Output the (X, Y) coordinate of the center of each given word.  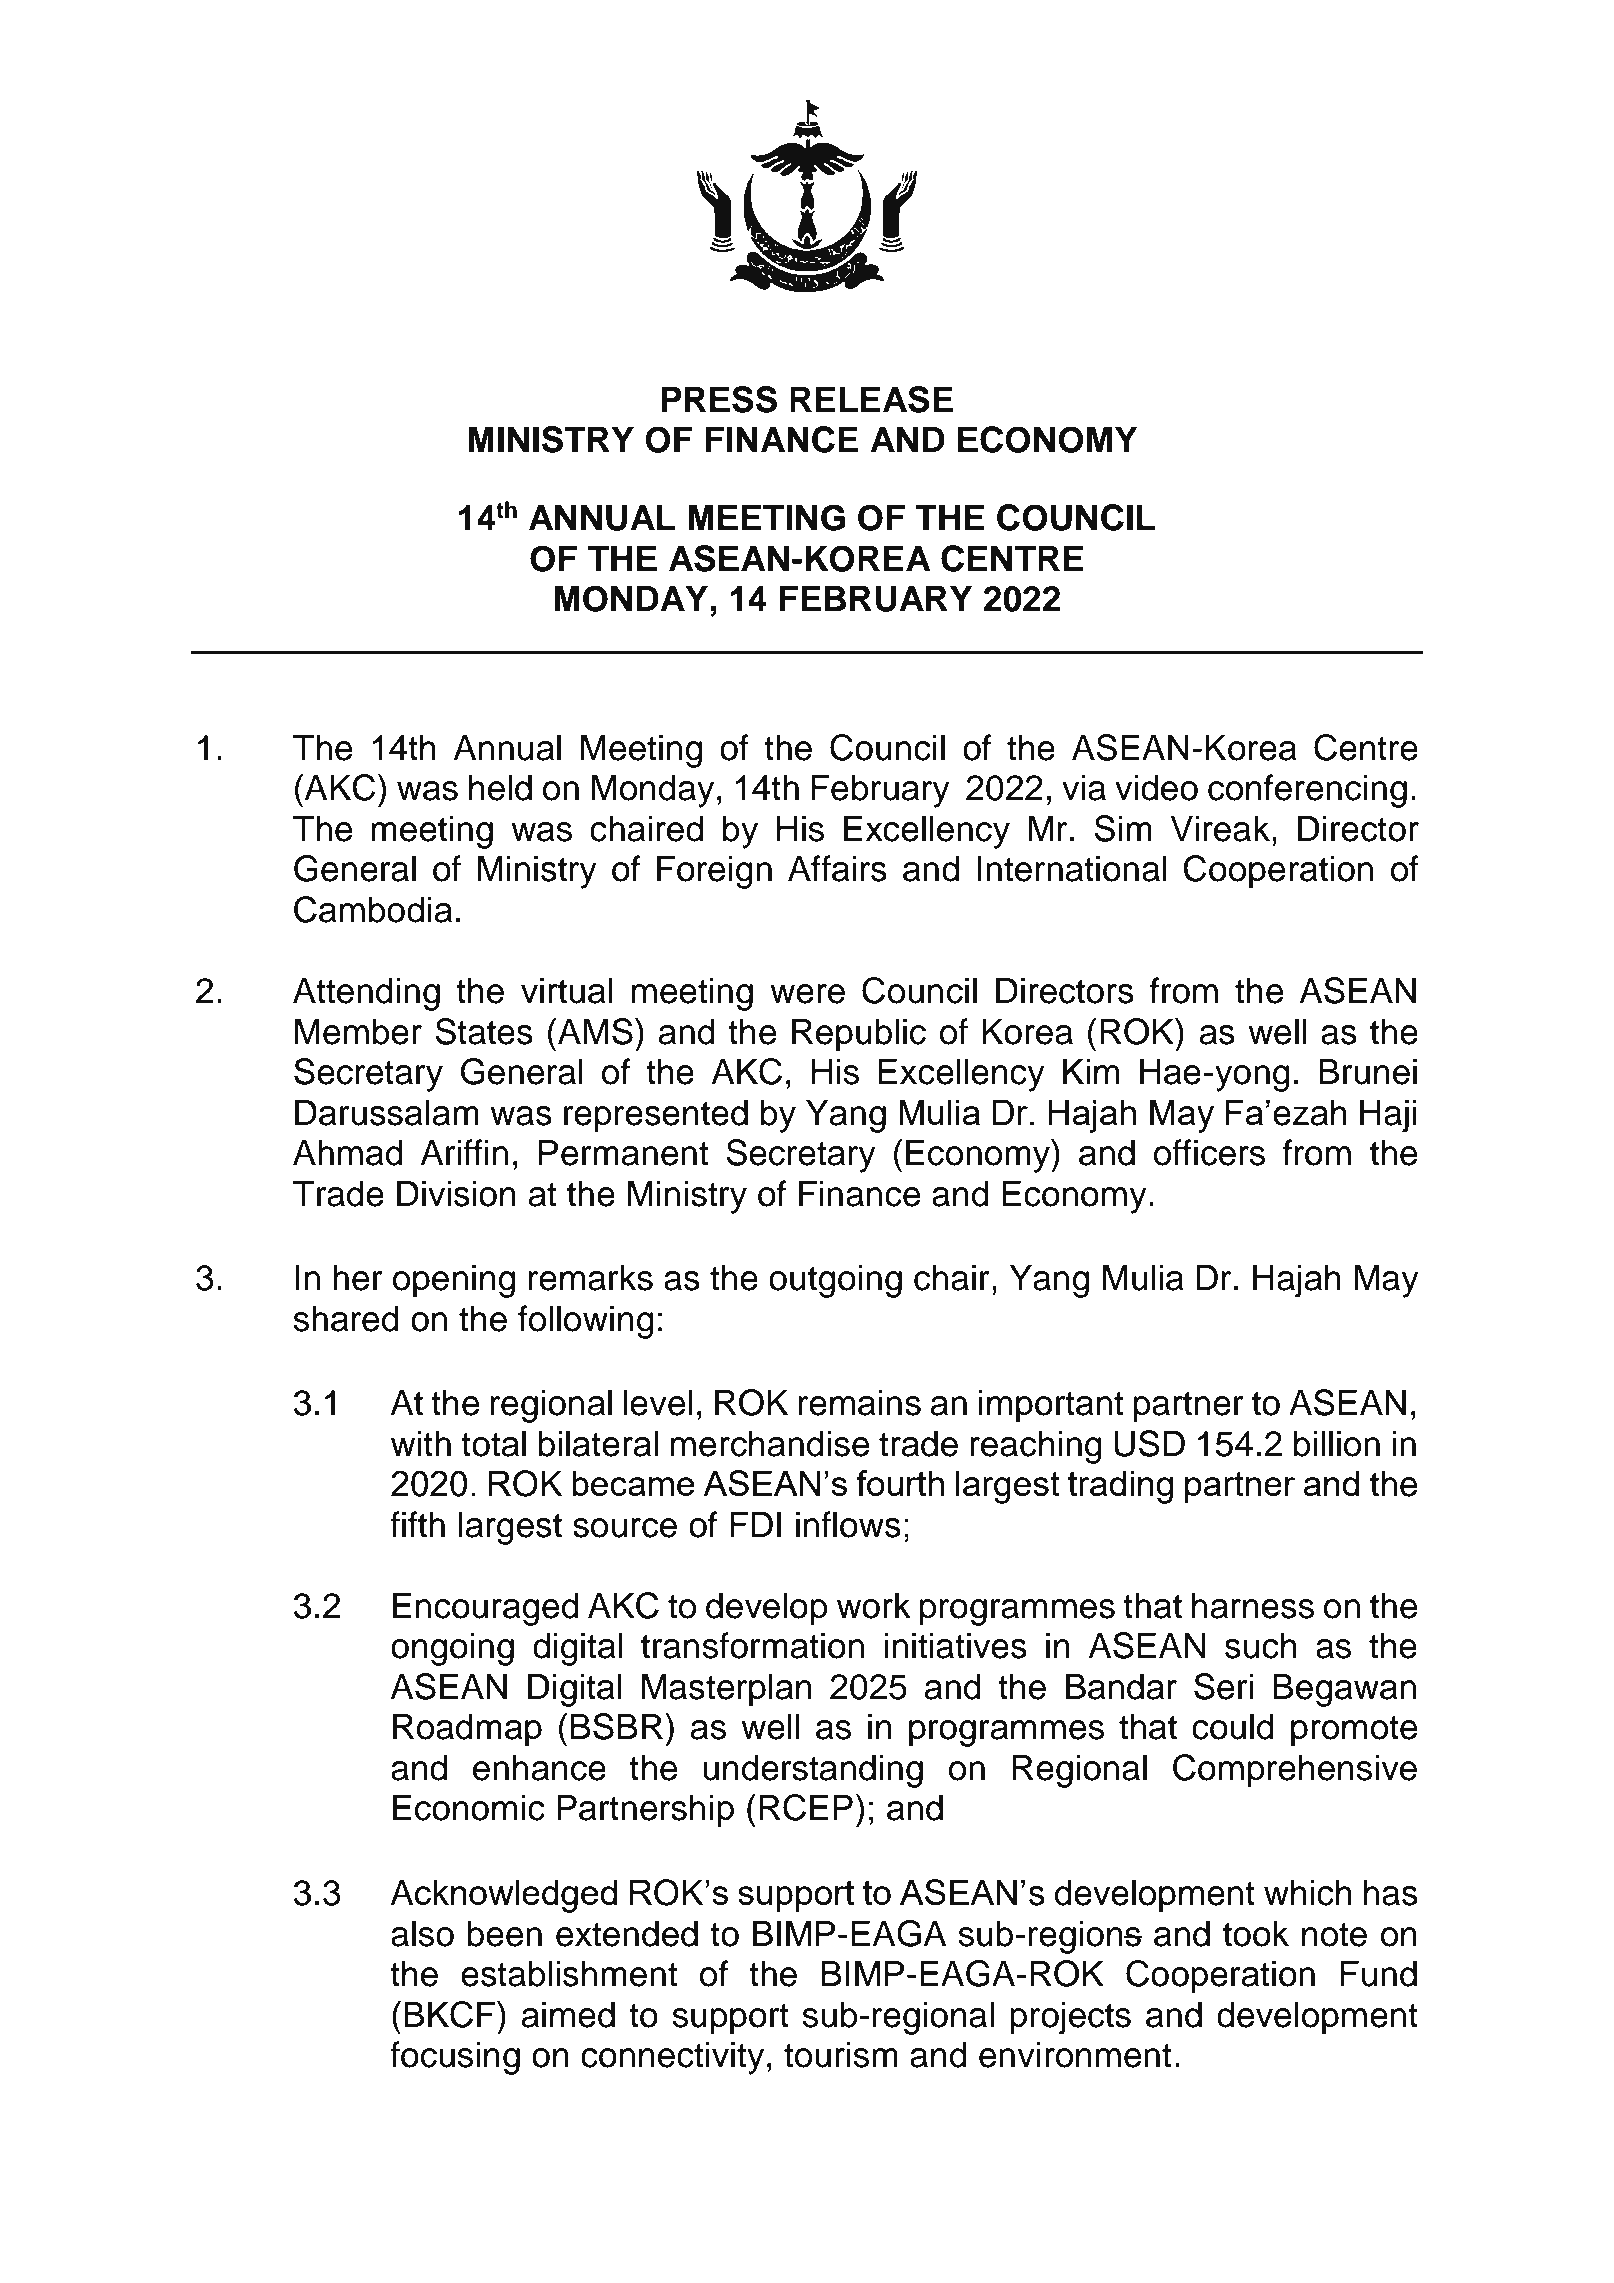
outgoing (835, 1281)
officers (1209, 1152)
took (1256, 1933)
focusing (455, 2058)
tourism (841, 2054)
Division (456, 1193)
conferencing (1307, 791)
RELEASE (871, 399)
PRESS (719, 399)
